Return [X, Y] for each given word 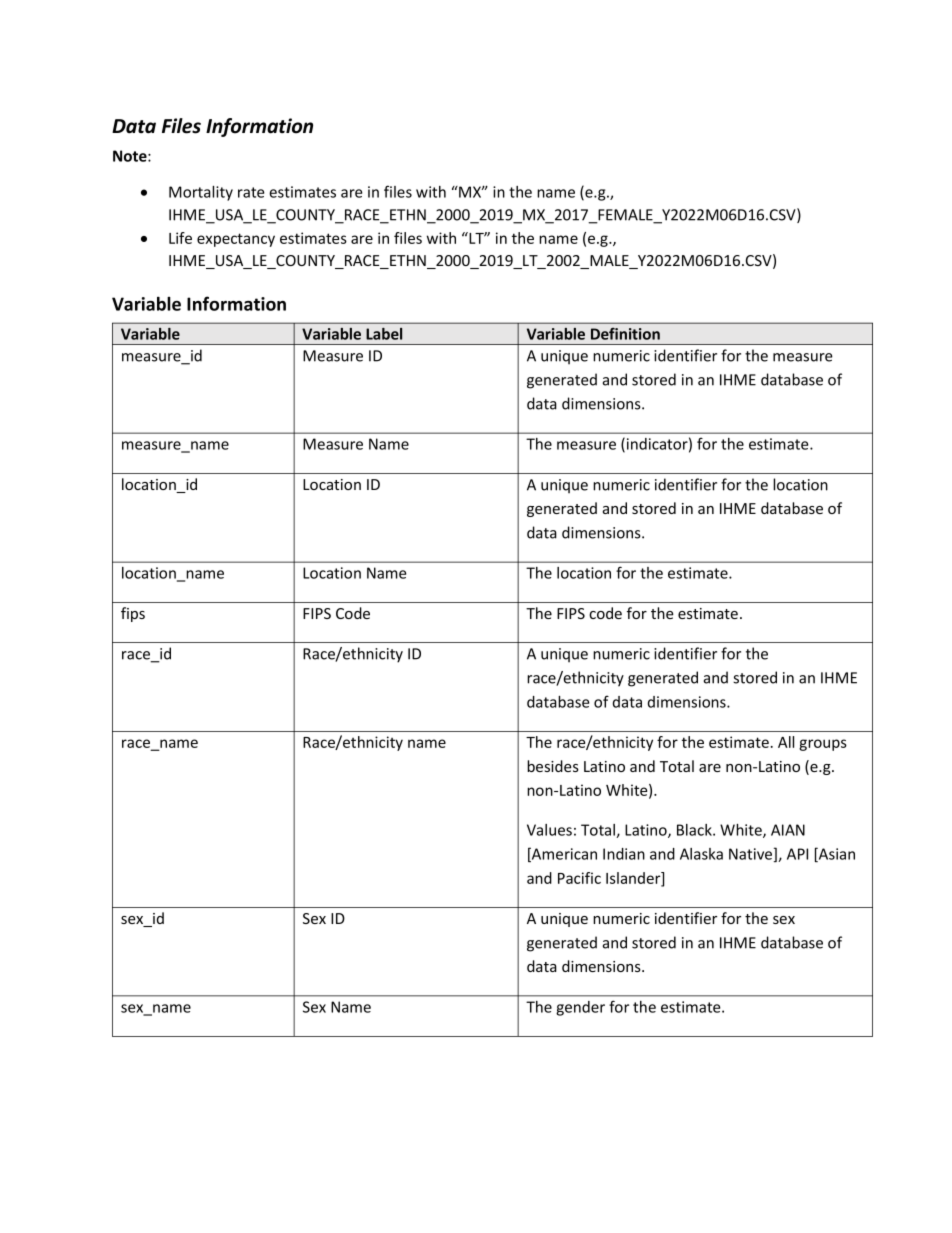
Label [384, 334]
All [786, 742]
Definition [625, 334]
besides [553, 766]
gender [580, 1008]
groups [823, 745]
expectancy [236, 240]
